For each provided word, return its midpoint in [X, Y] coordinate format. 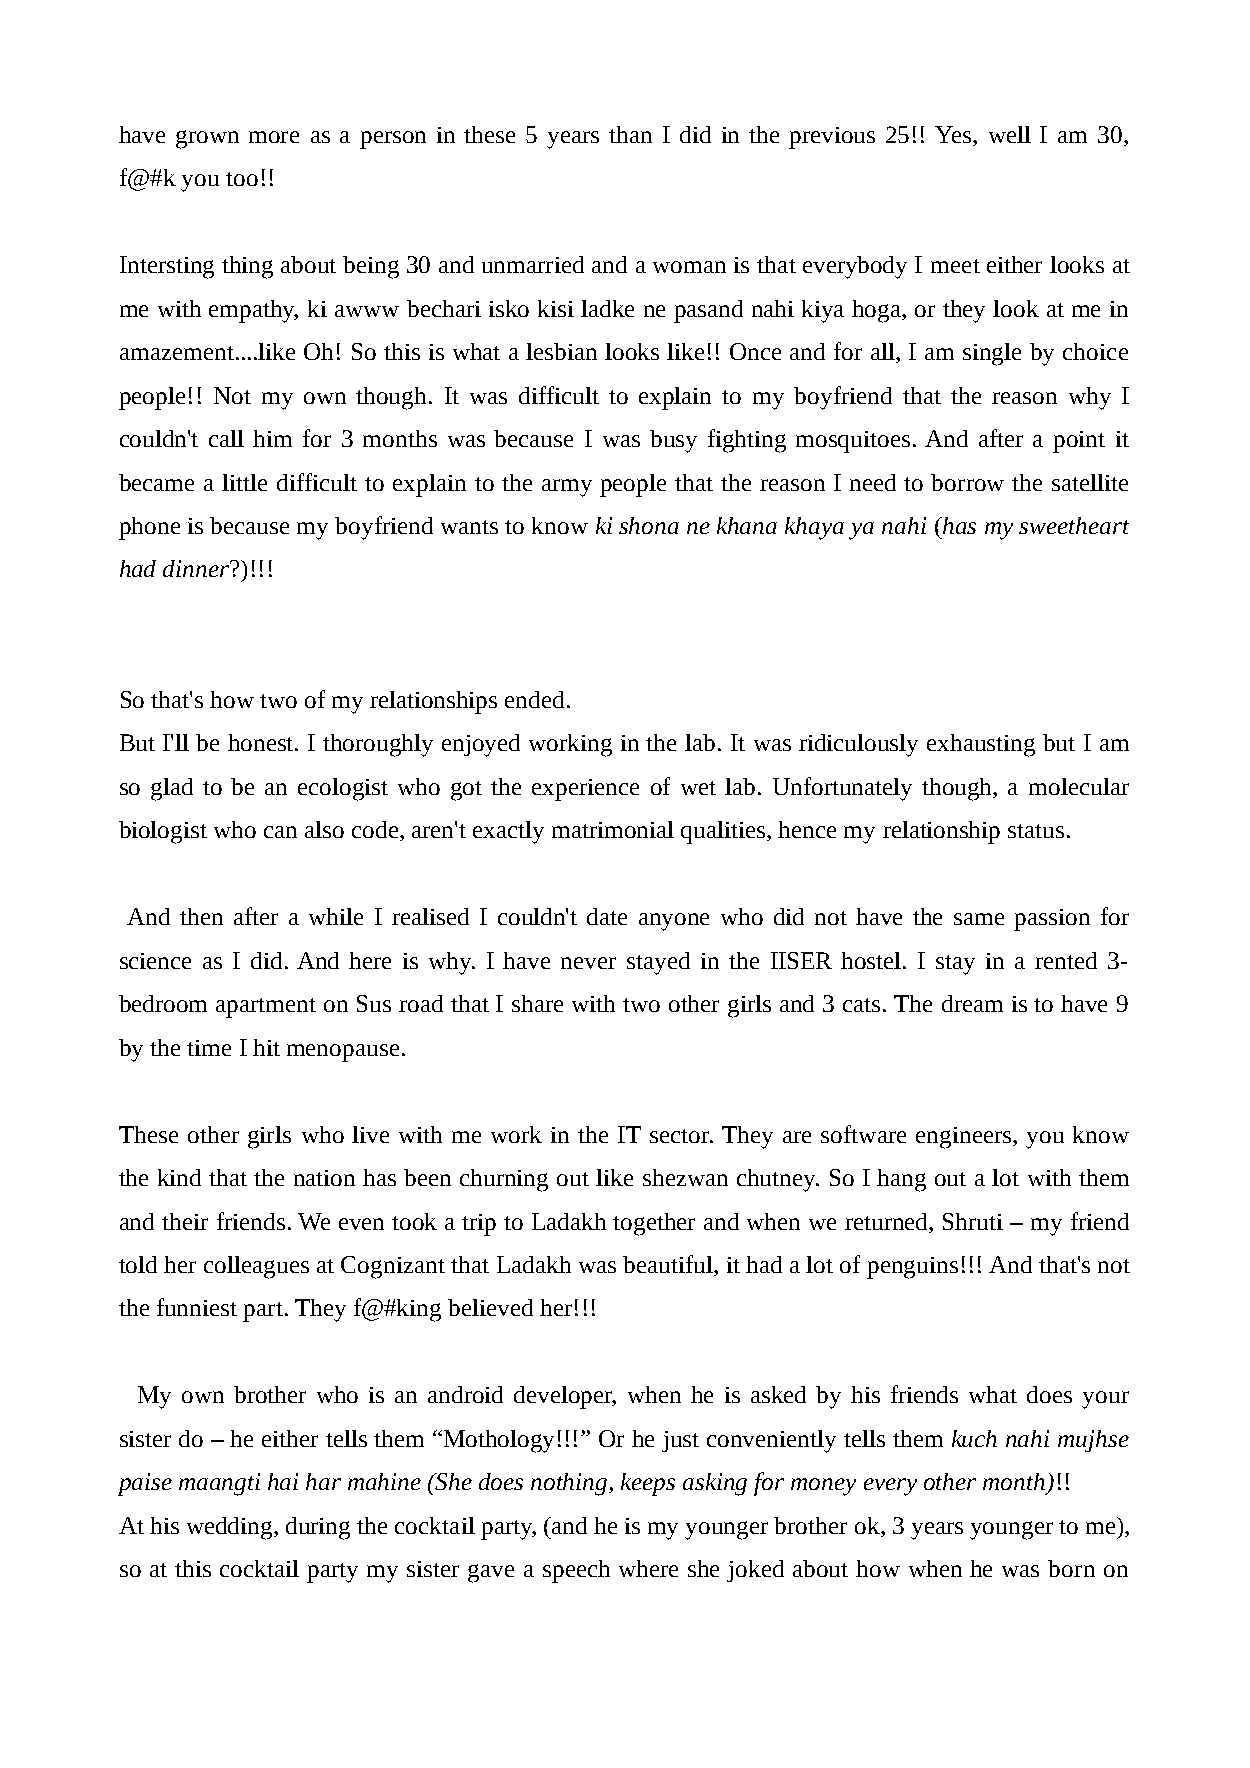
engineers [965, 1138]
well [1010, 134]
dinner [197, 568]
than [630, 134]
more [274, 137]
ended [534, 699]
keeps [648, 1484]
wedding [231, 1528]
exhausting [981, 745]
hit [266, 1047]
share [537, 1003]
